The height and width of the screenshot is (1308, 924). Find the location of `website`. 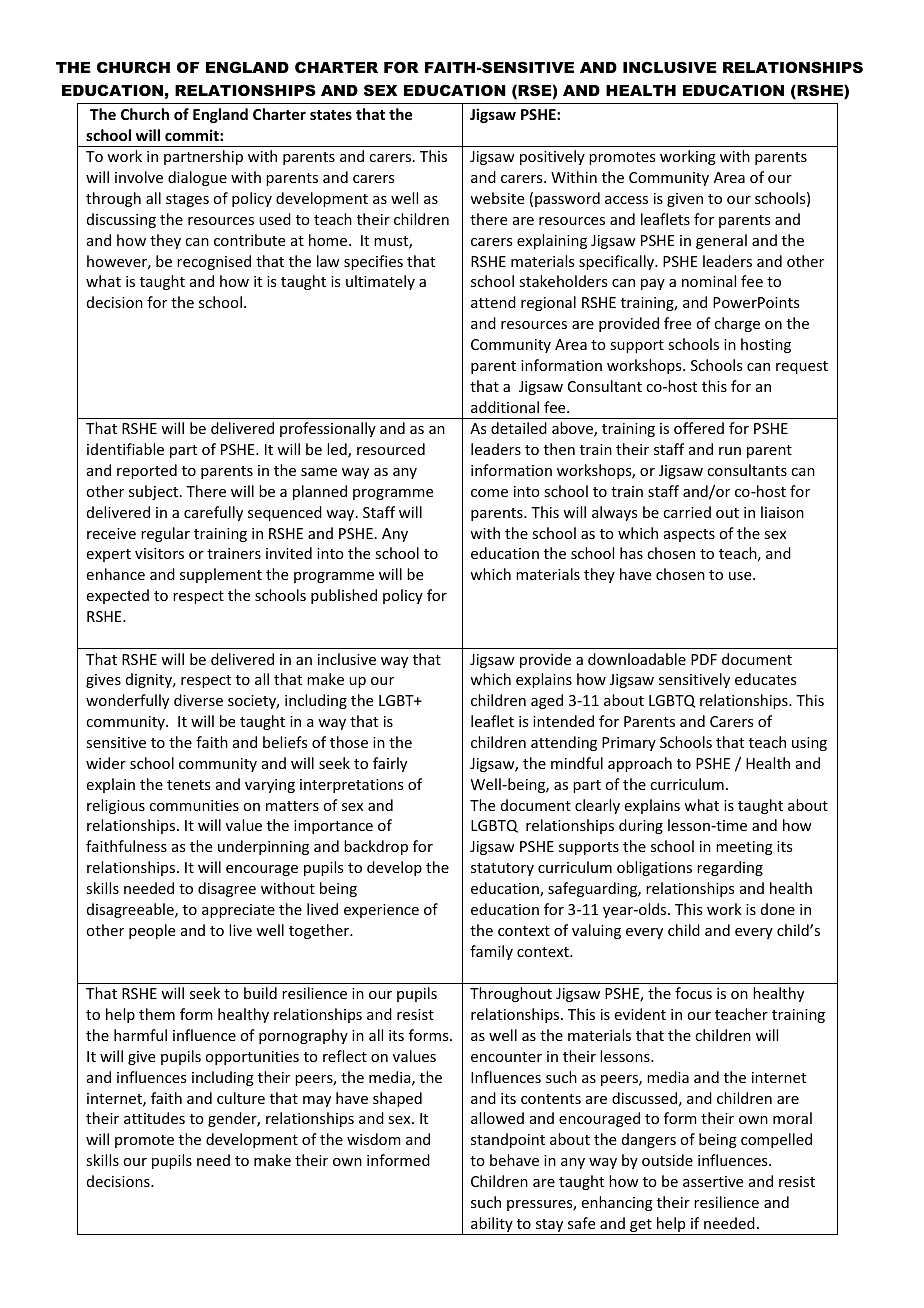

website is located at coordinates (497, 198).
